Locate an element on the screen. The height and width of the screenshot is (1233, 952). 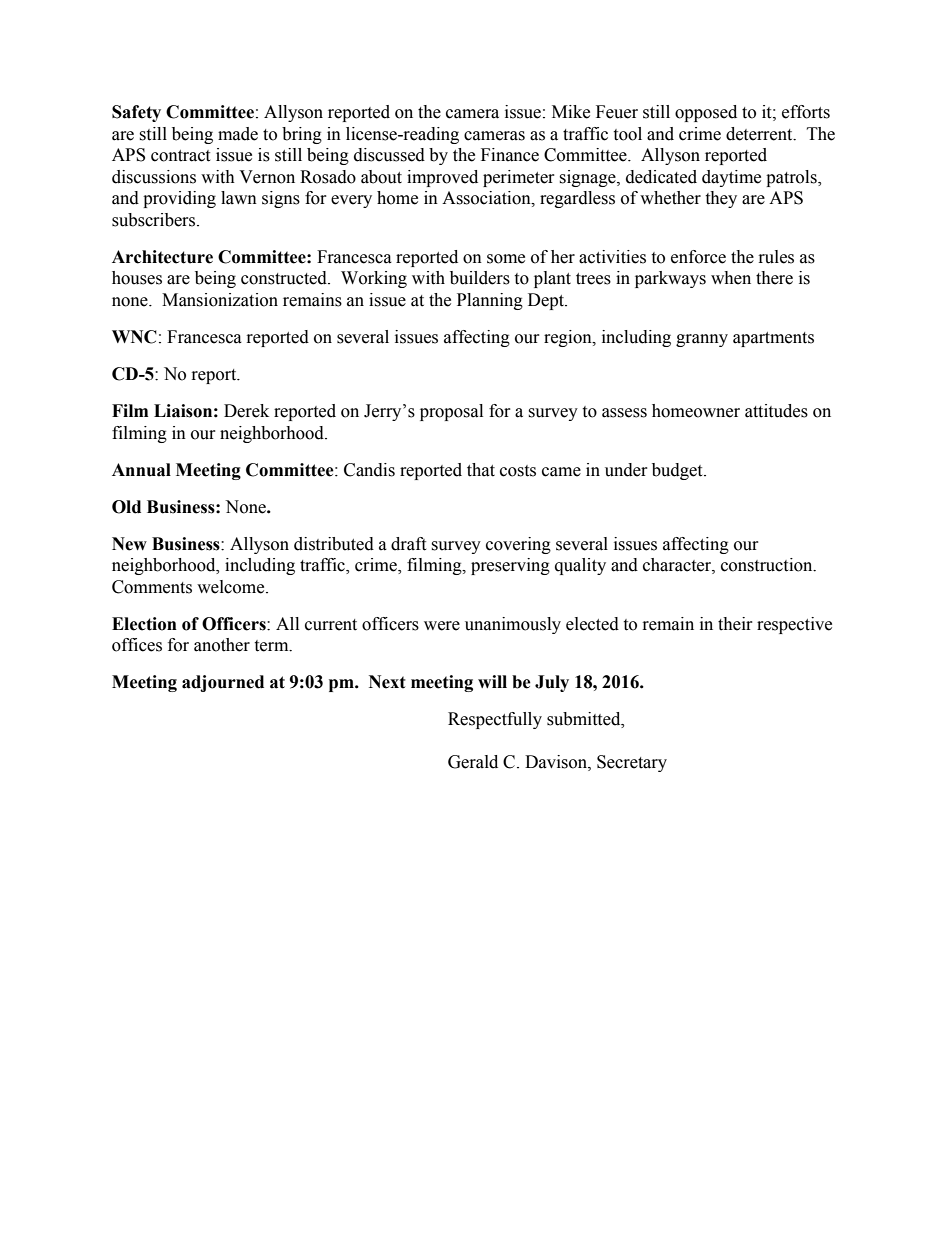
deterrent is located at coordinates (760, 134).
